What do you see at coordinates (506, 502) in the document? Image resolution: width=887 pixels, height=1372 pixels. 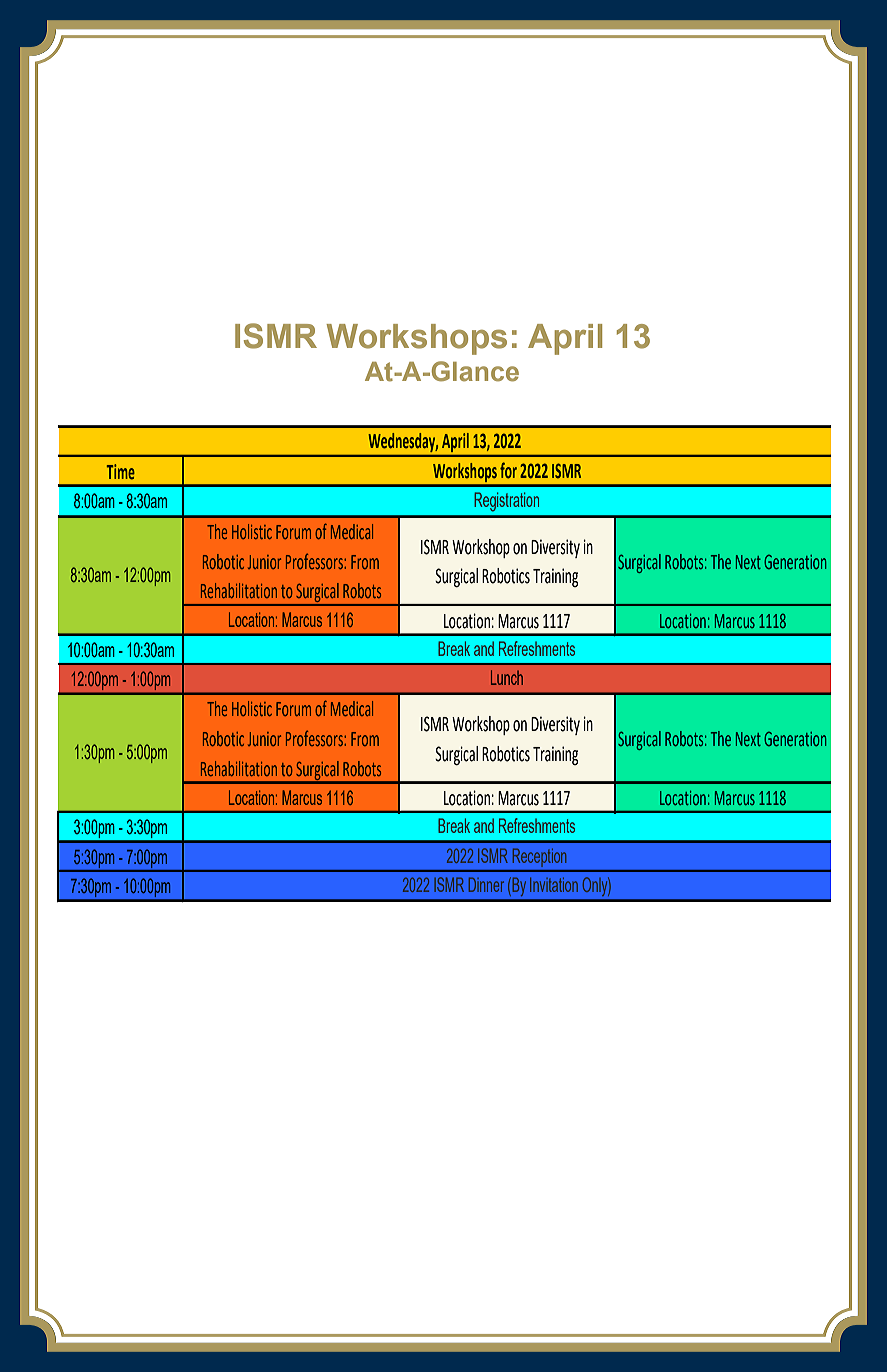 I see `Registration` at bounding box center [506, 502].
